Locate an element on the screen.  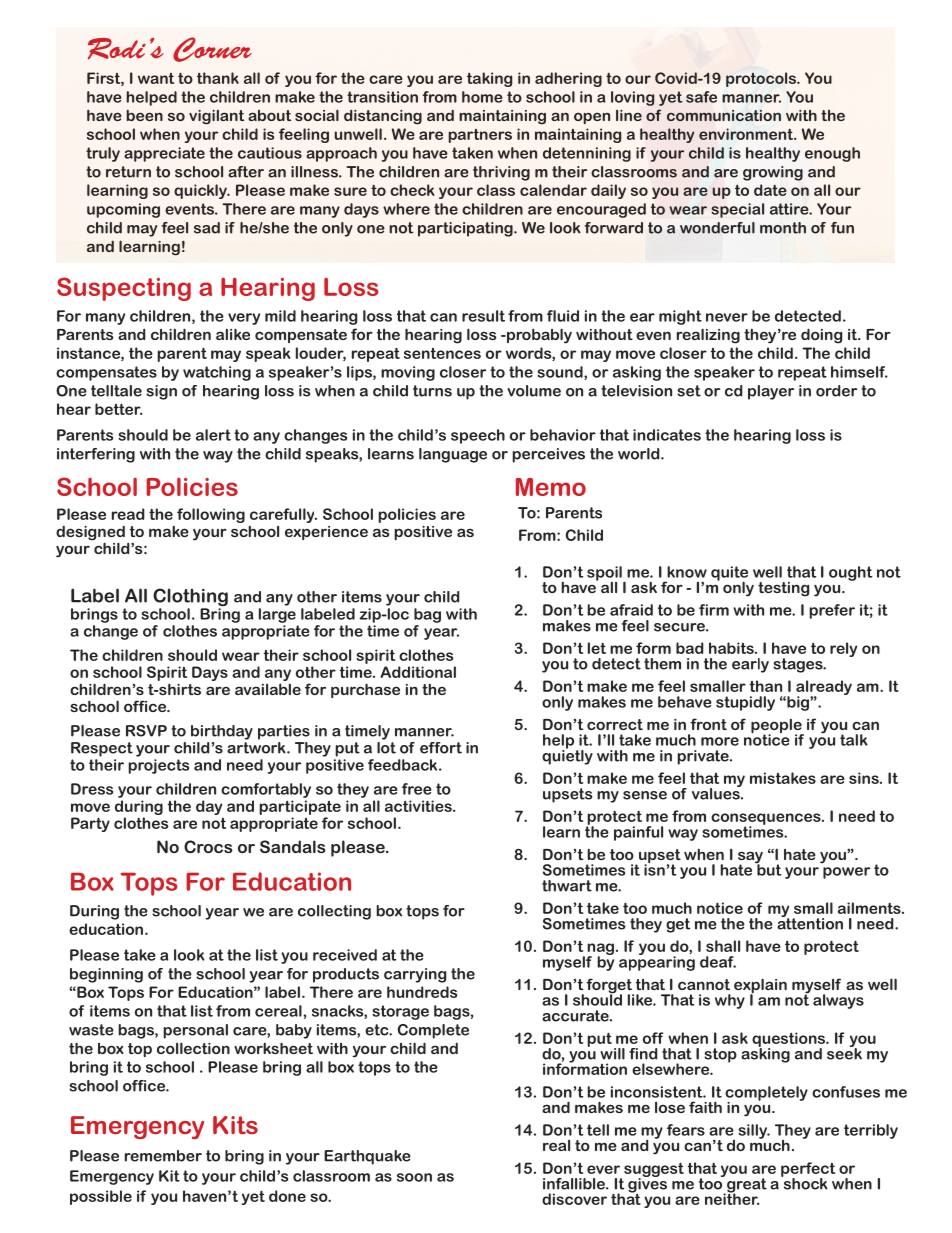
want is located at coordinates (156, 78).
